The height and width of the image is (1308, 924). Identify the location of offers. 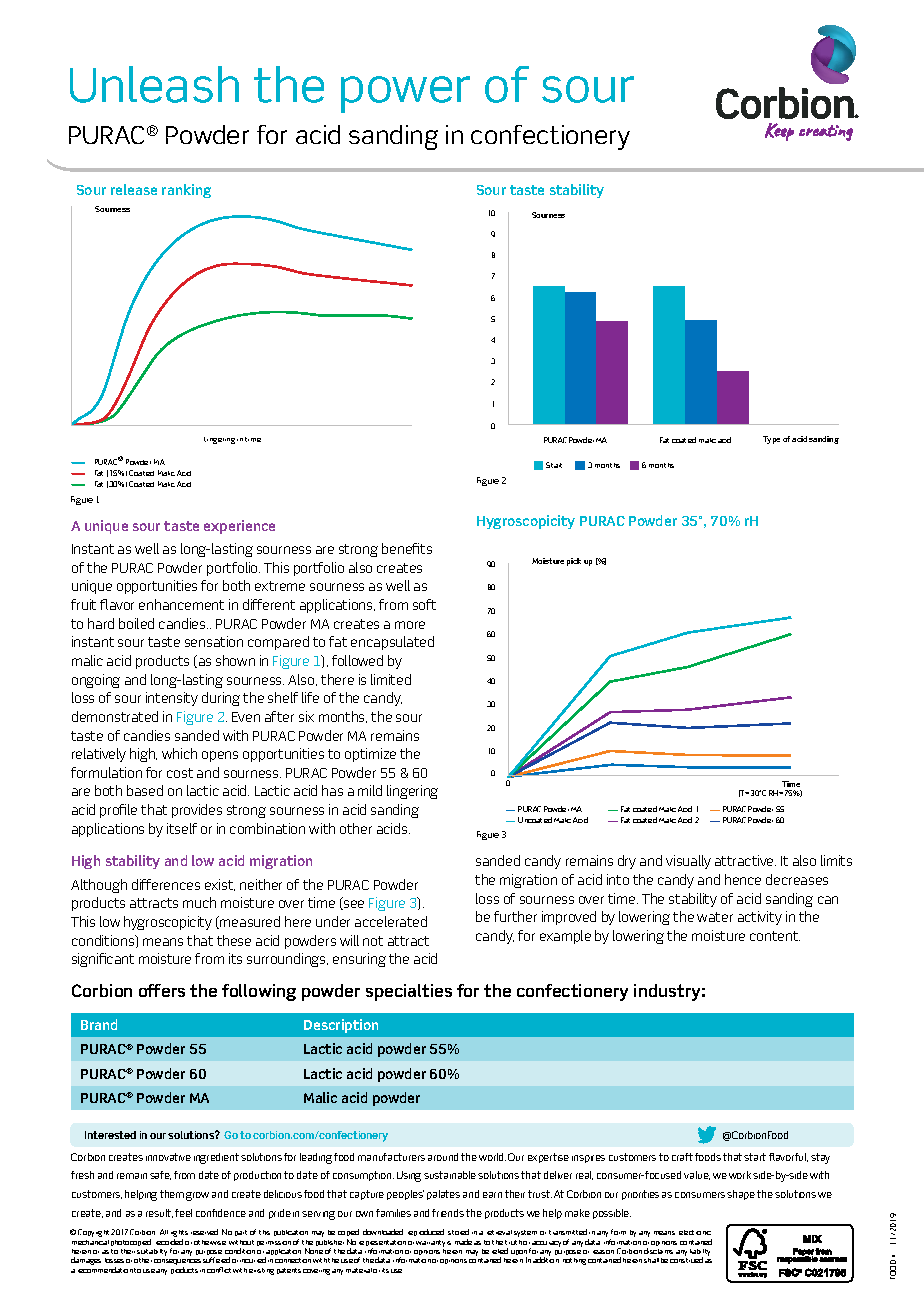
(162, 990).
